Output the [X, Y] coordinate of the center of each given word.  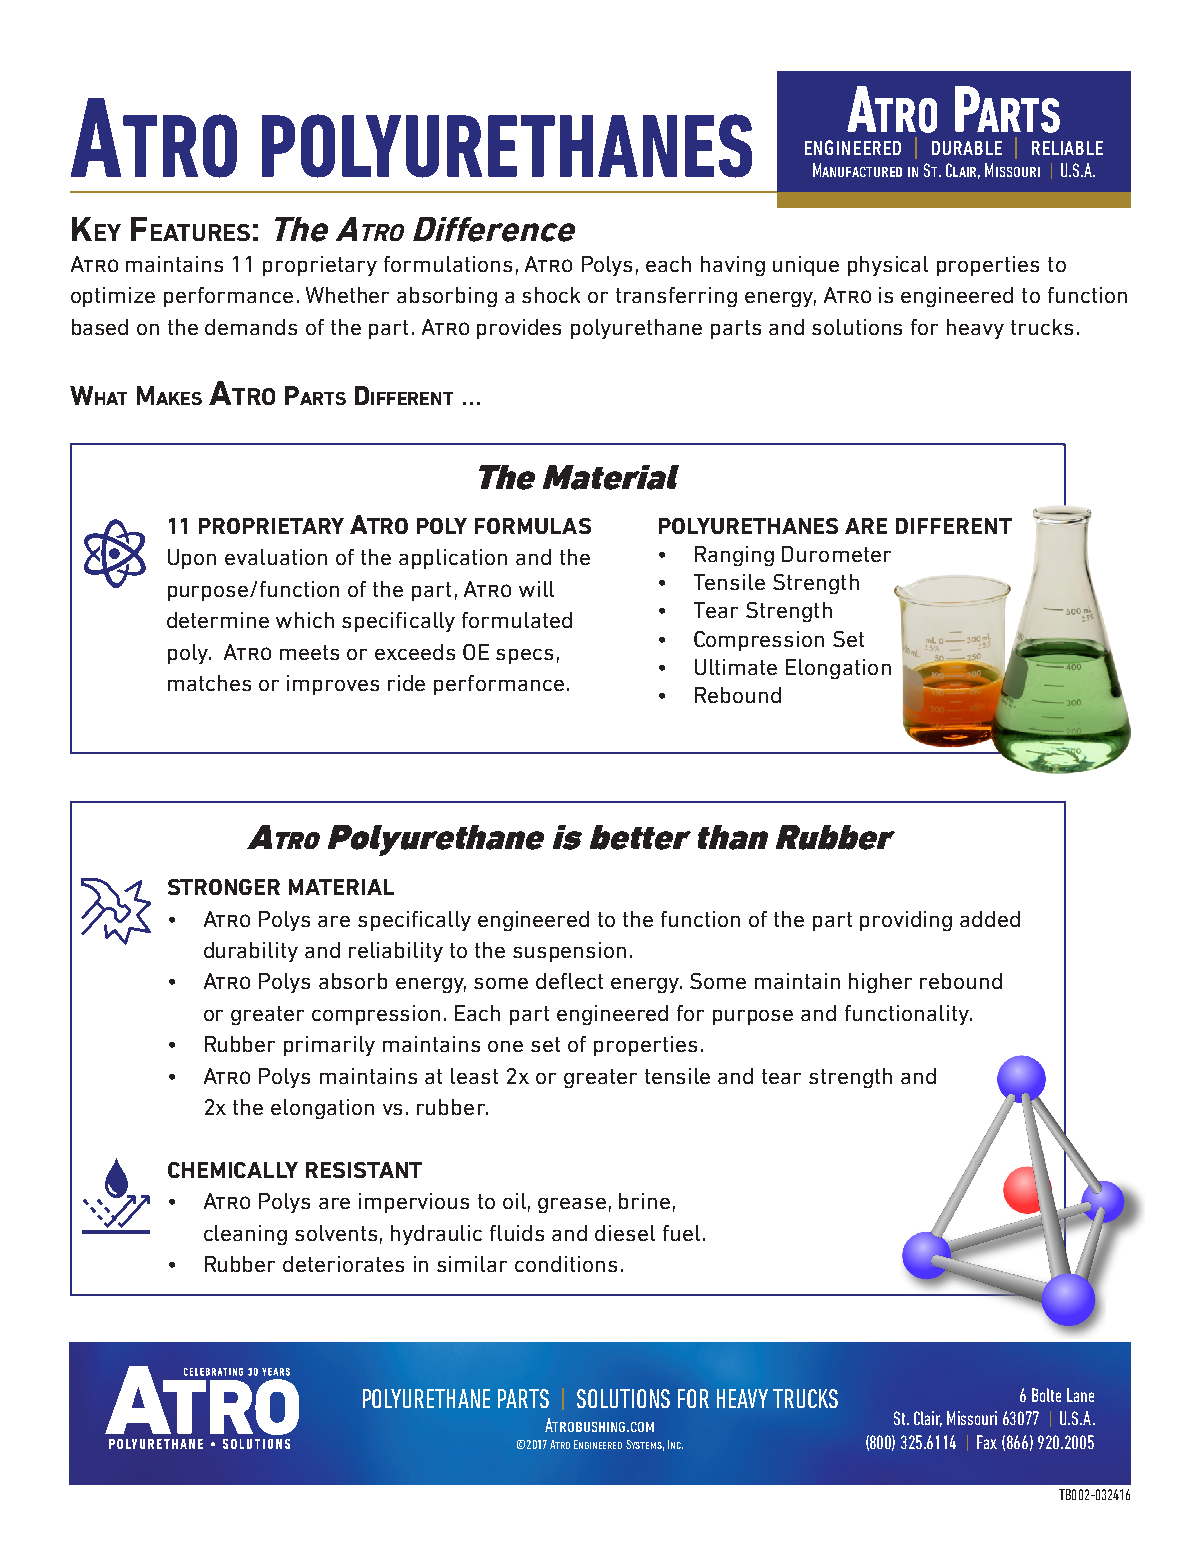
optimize [113, 297]
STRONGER [224, 887]
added [990, 919]
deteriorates [343, 1264]
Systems [645, 1445]
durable [967, 148]
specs [524, 656]
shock [551, 295]
